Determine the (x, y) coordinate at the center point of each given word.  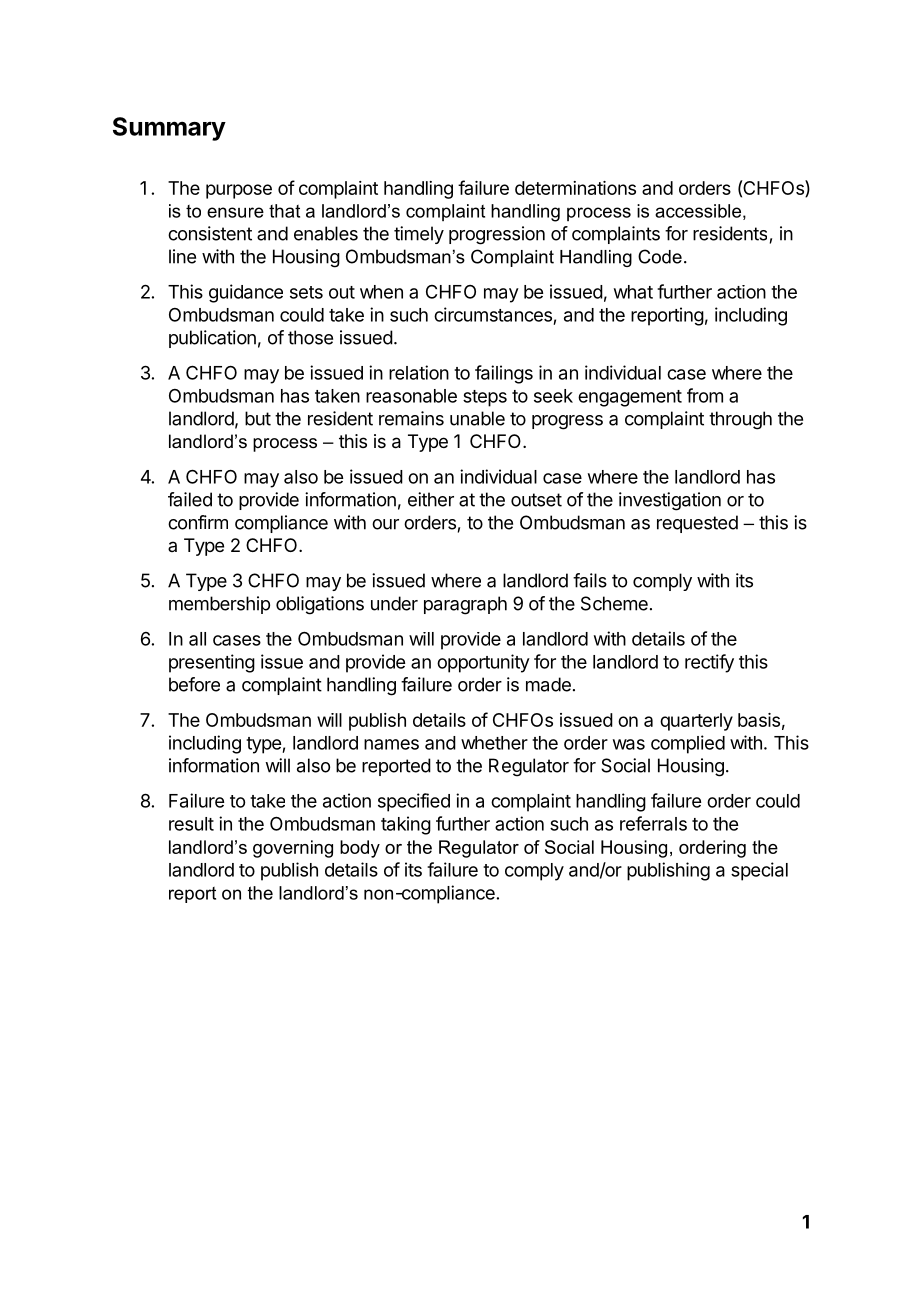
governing (293, 849)
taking (406, 825)
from (705, 395)
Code (660, 256)
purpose (239, 191)
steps (485, 398)
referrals (653, 823)
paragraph (465, 605)
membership (219, 605)
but (258, 418)
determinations (575, 188)
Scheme (614, 603)
